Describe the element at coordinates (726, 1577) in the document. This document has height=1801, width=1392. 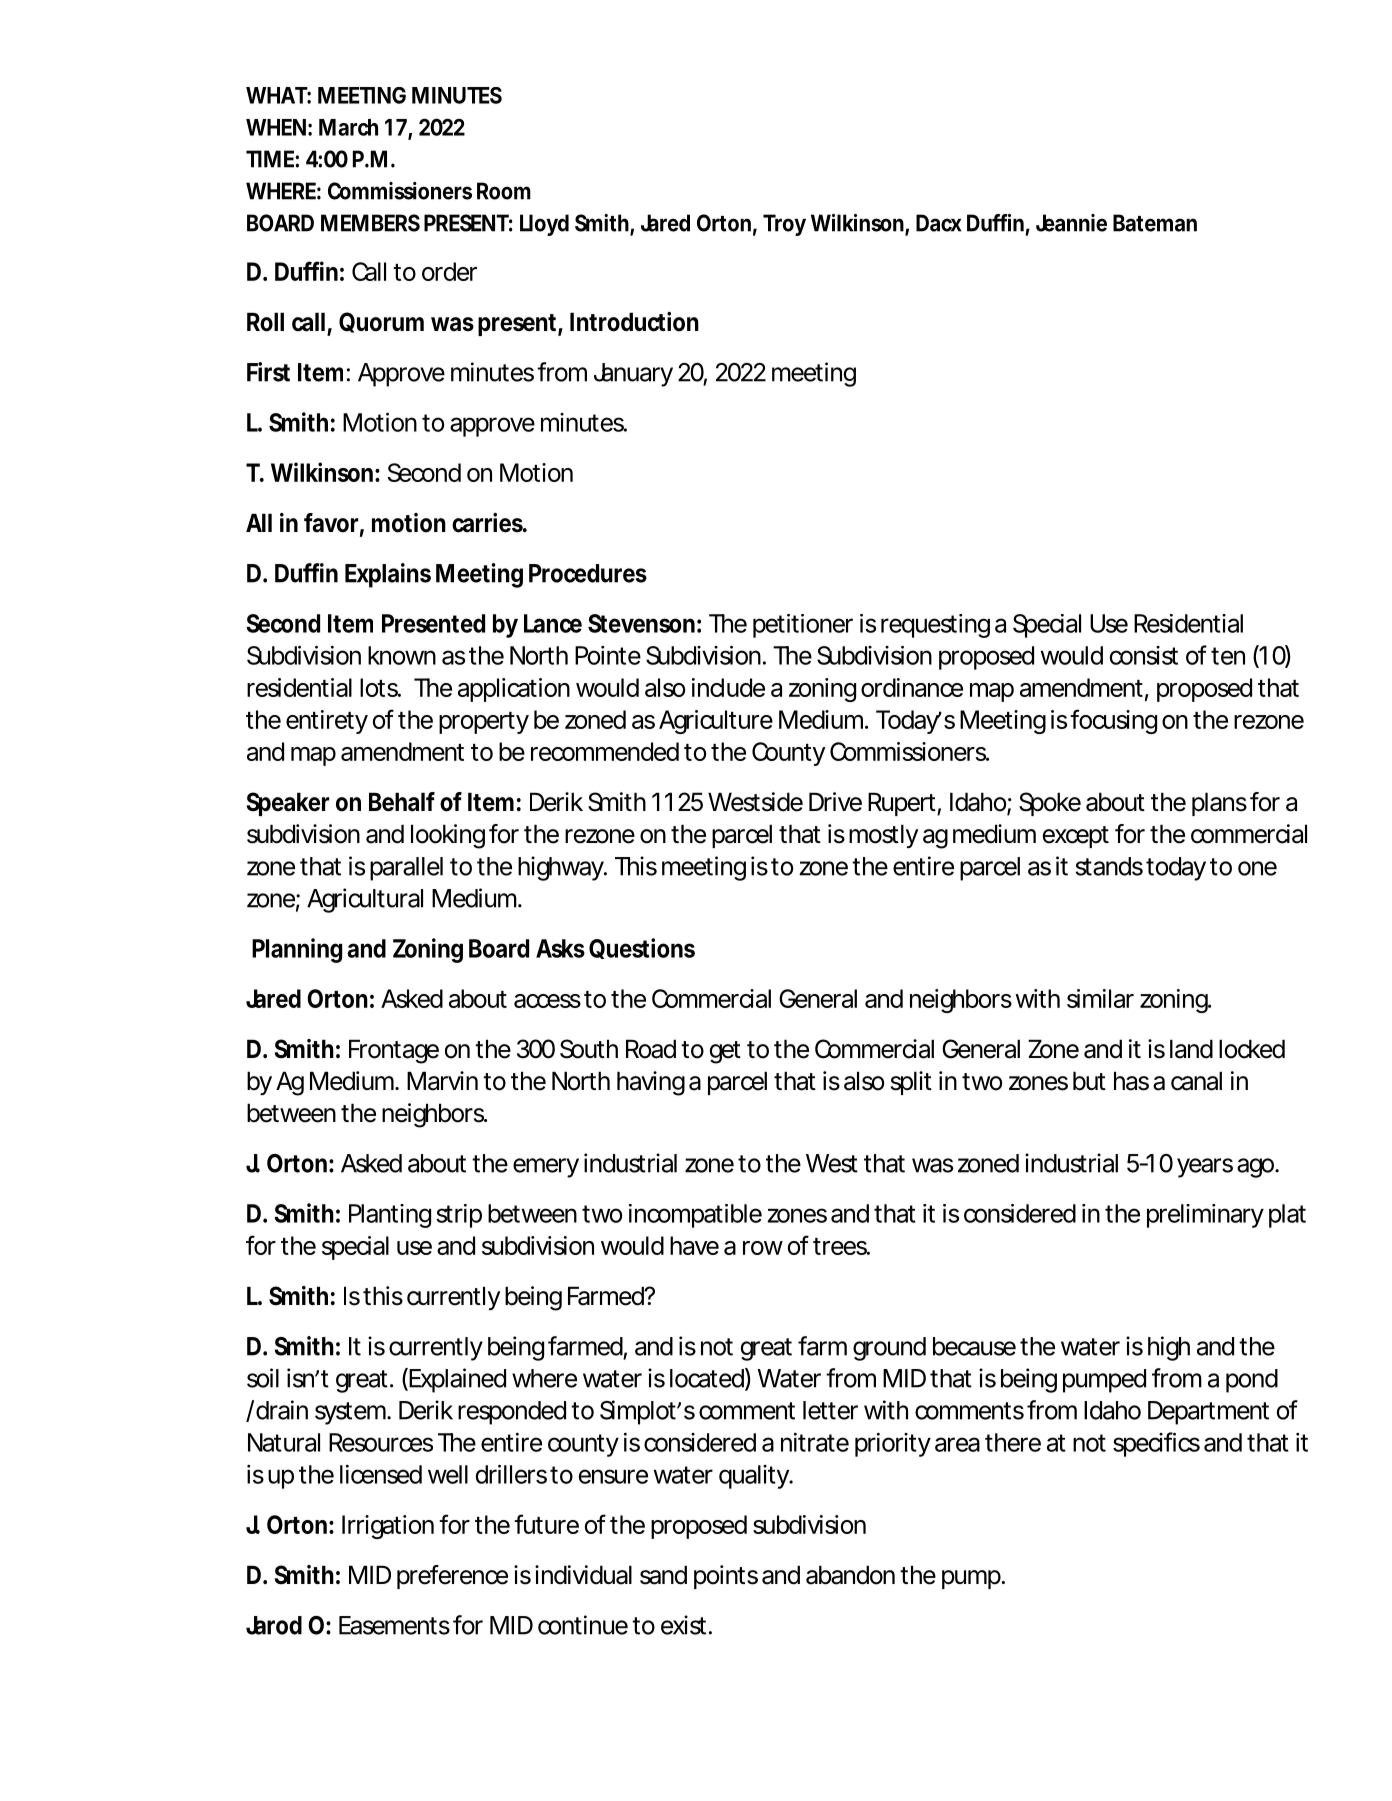
I see `points` at that location.
